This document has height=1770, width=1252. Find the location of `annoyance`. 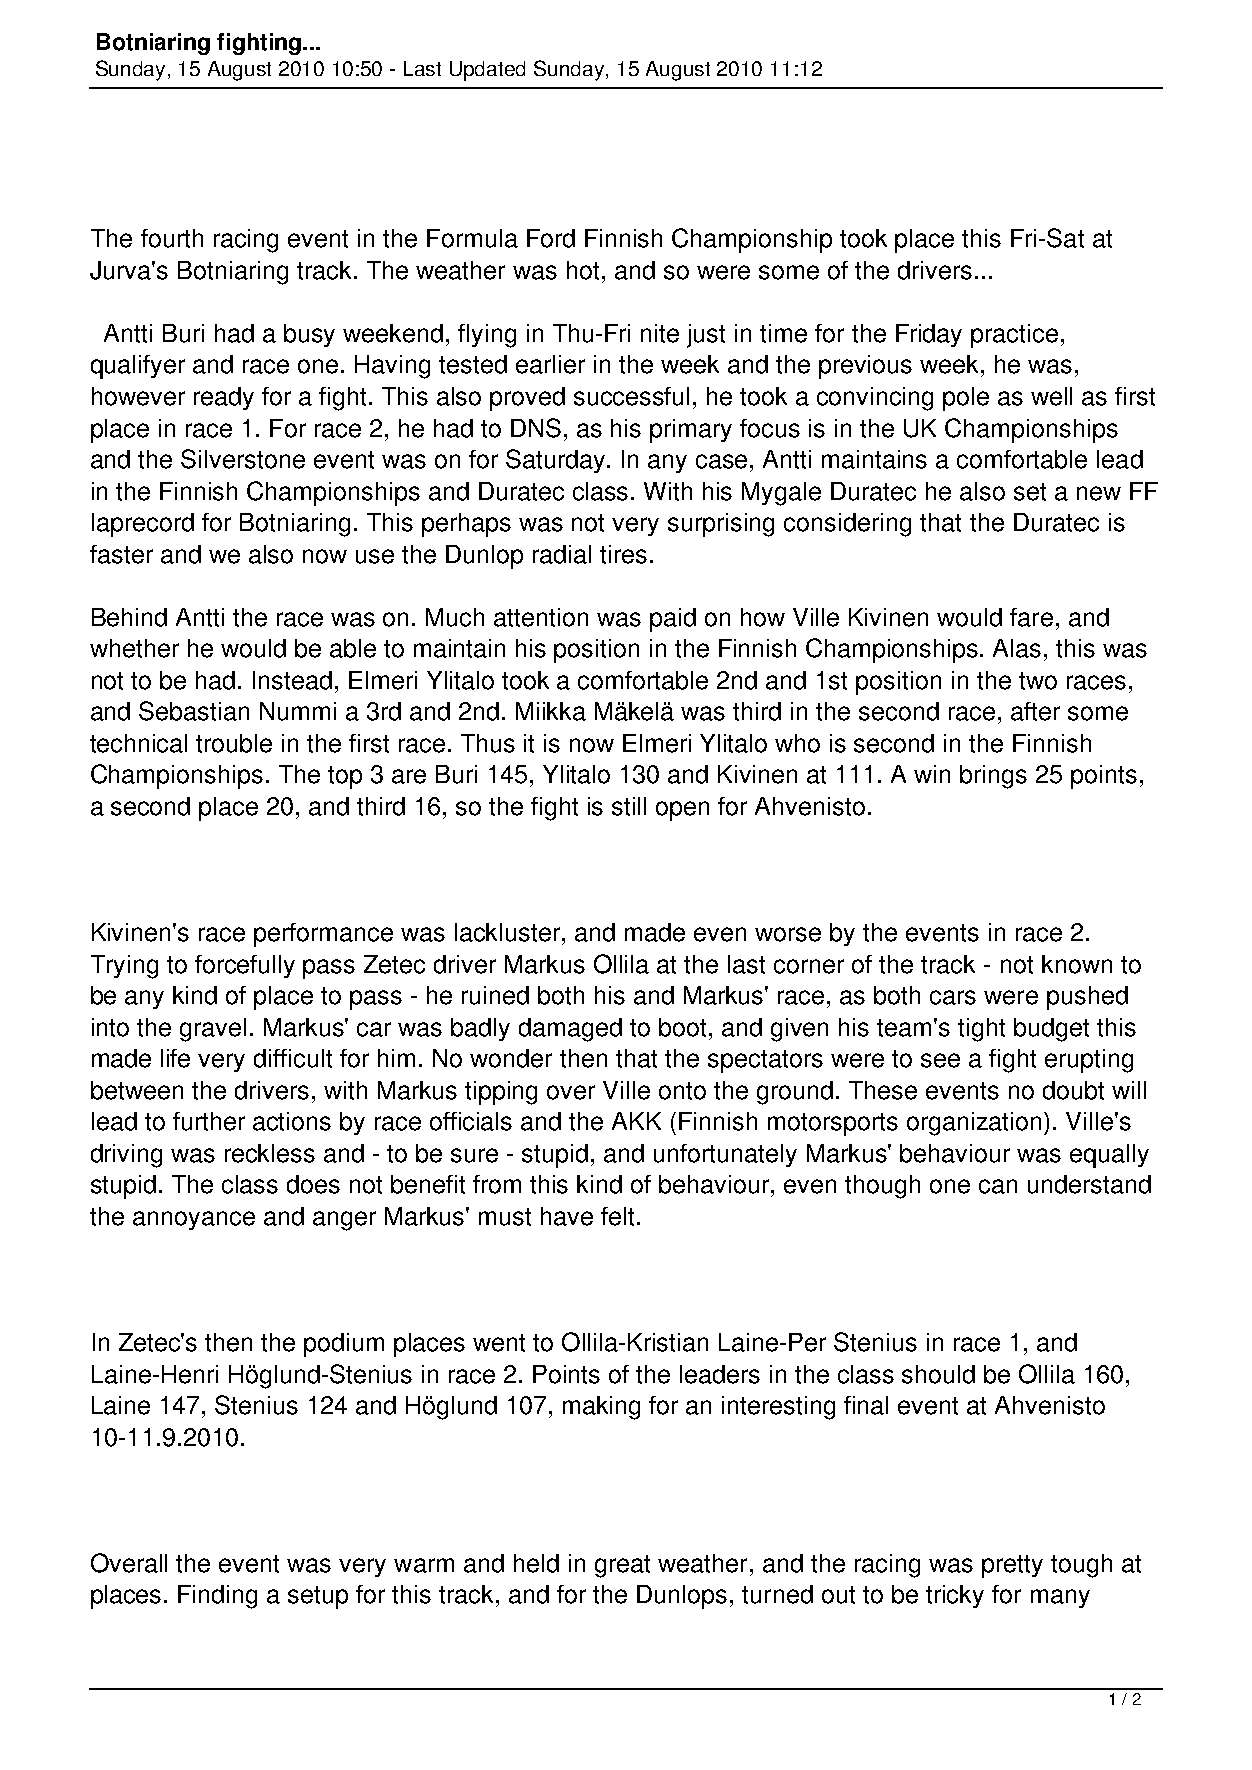

annoyance is located at coordinates (194, 1220).
